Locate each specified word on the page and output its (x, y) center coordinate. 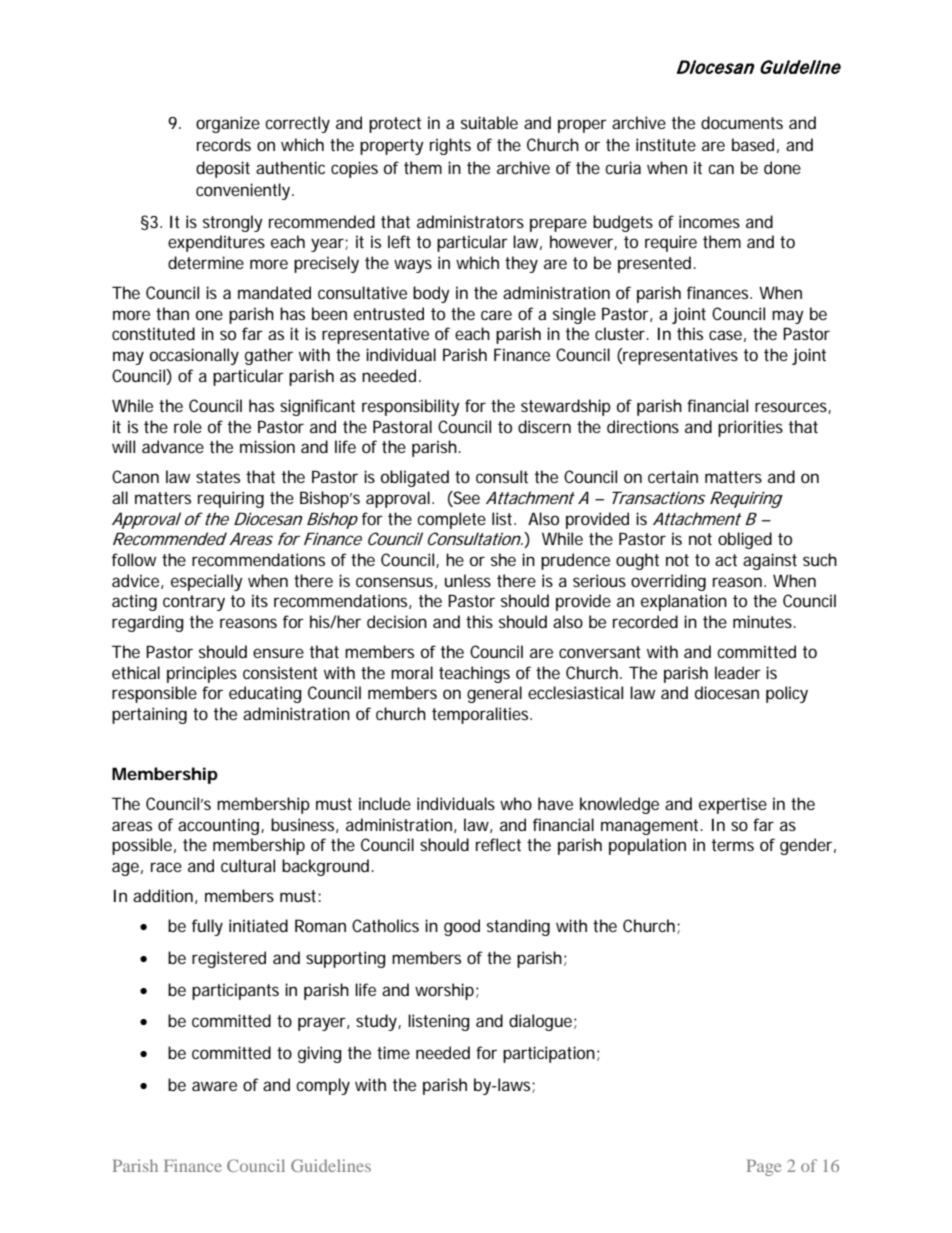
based (753, 144)
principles (202, 674)
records (224, 144)
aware (214, 1086)
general (494, 694)
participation (549, 1054)
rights (450, 146)
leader (738, 672)
